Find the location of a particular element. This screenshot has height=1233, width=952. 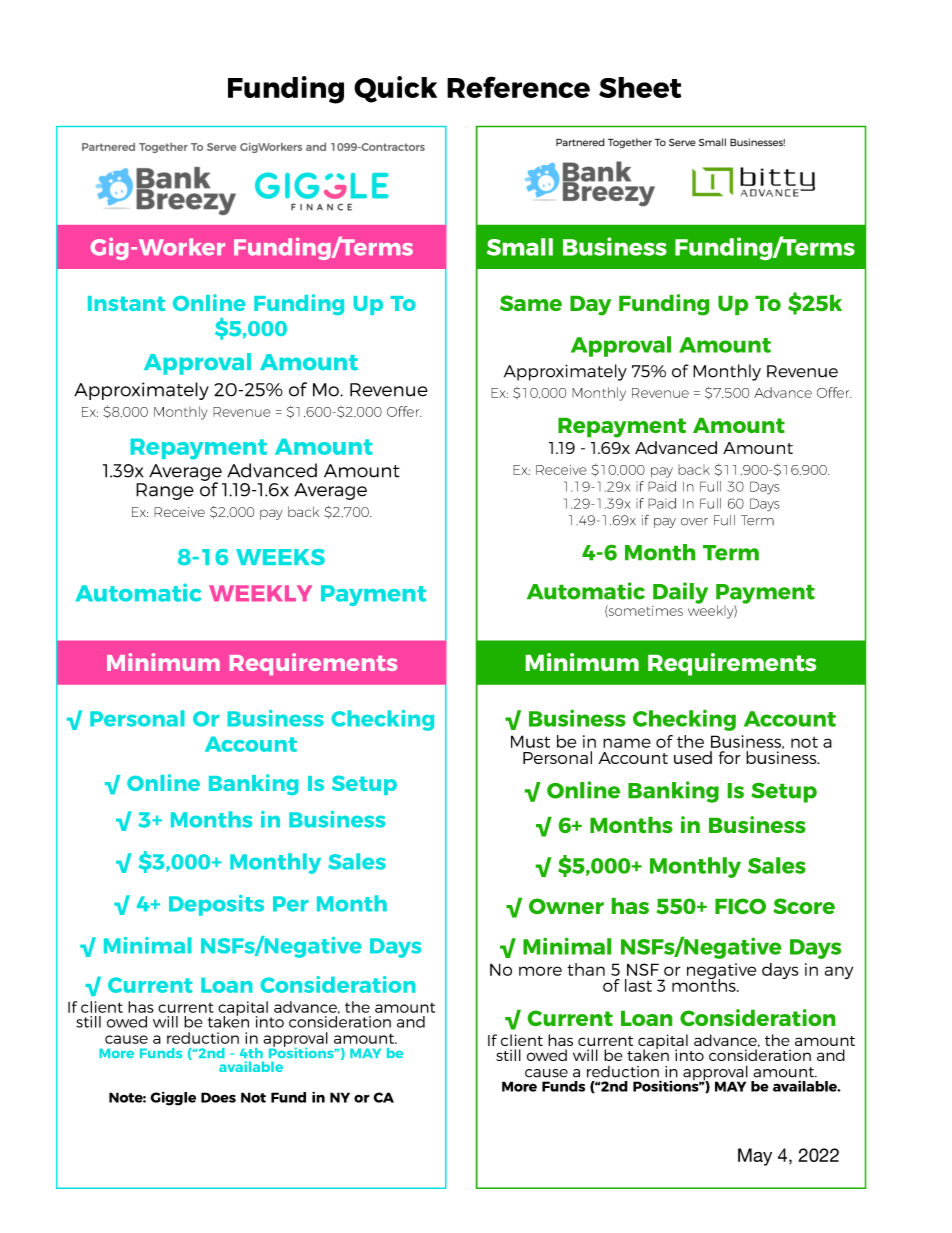

Quick is located at coordinates (395, 89).
